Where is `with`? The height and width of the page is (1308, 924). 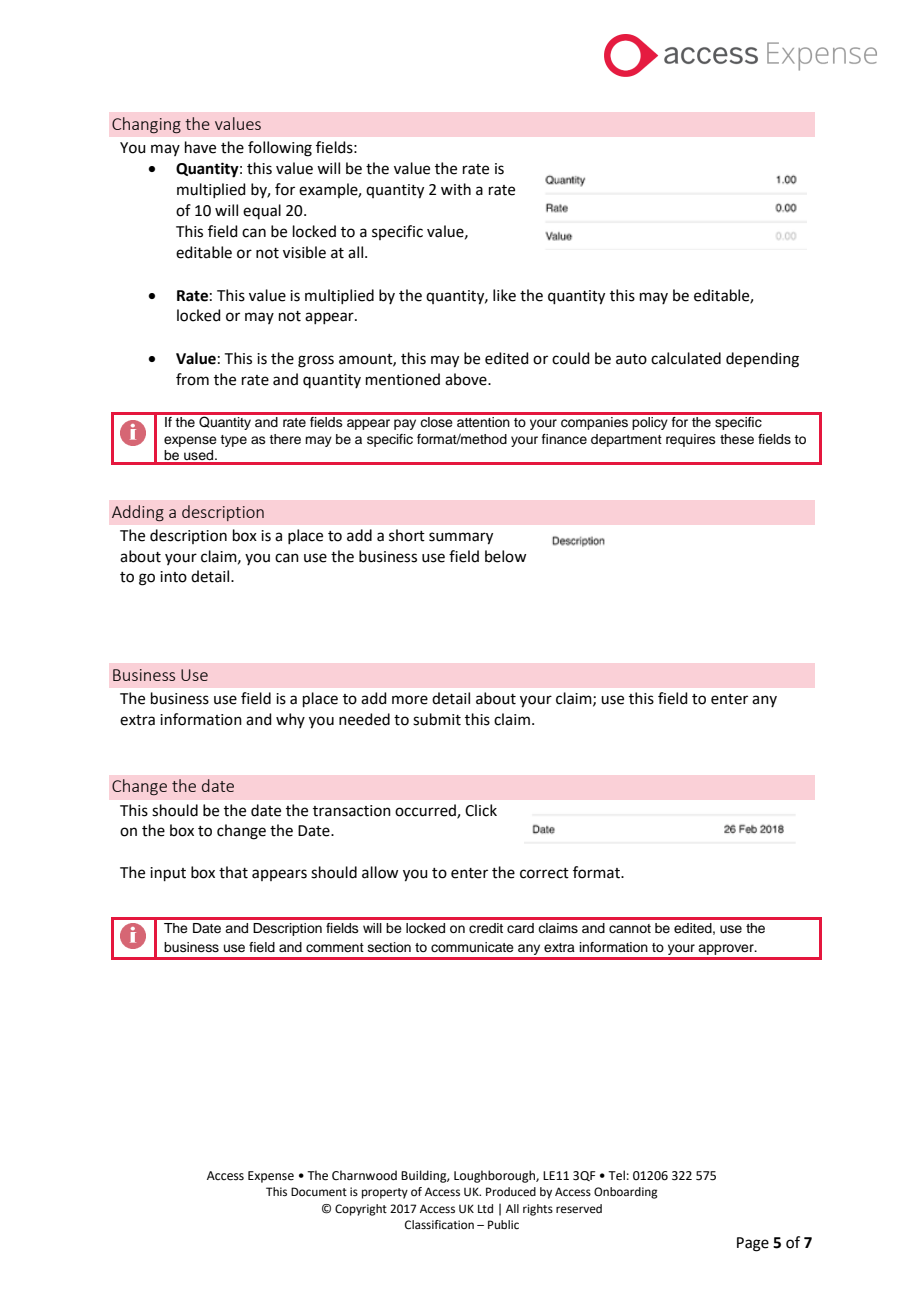 with is located at coordinates (456, 189).
